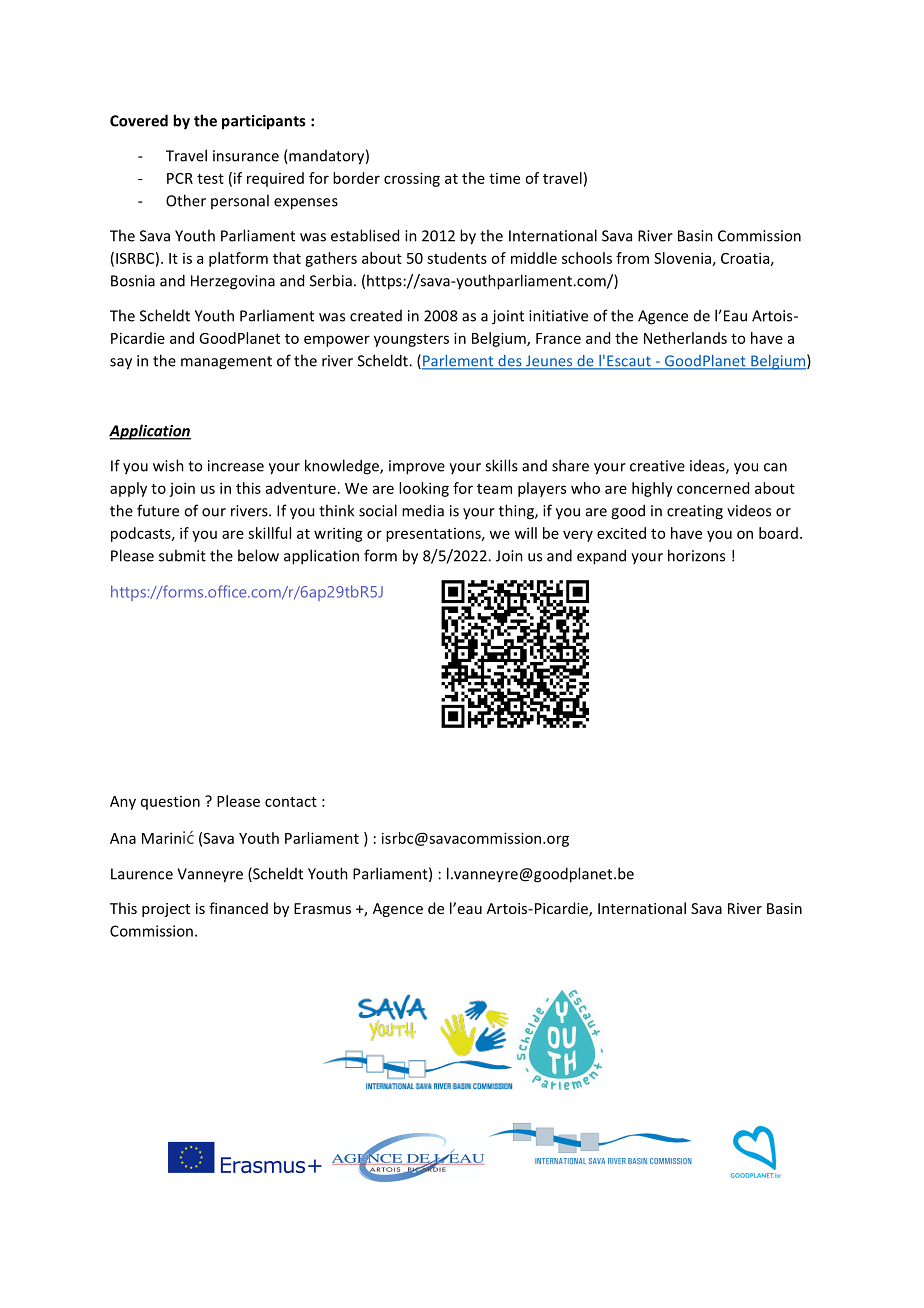 Image resolution: width=924 pixels, height=1308 pixels. What do you see at coordinates (601, 557) in the image?
I see `expand` at bounding box center [601, 557].
